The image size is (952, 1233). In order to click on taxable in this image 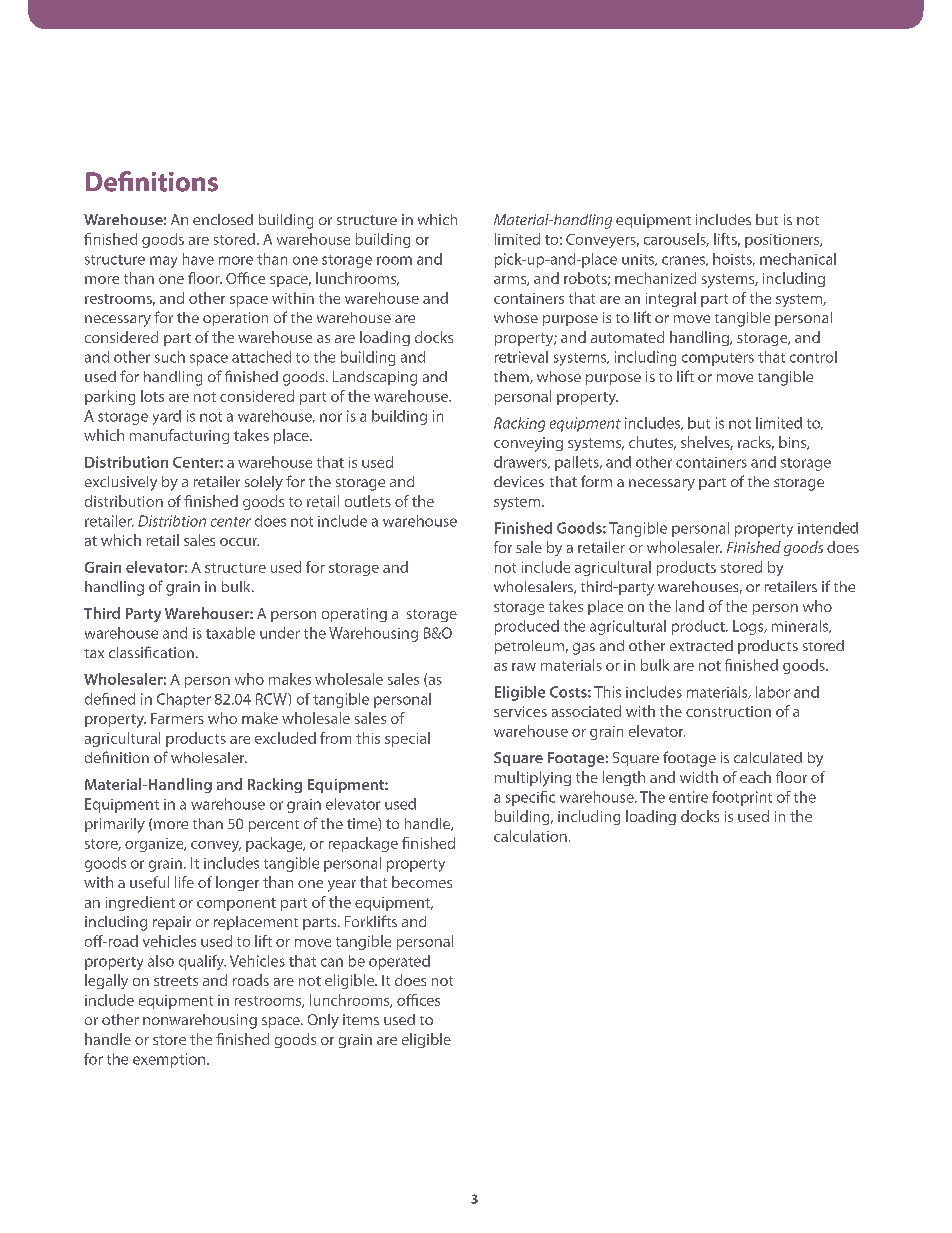, I will do `click(230, 633)`.
